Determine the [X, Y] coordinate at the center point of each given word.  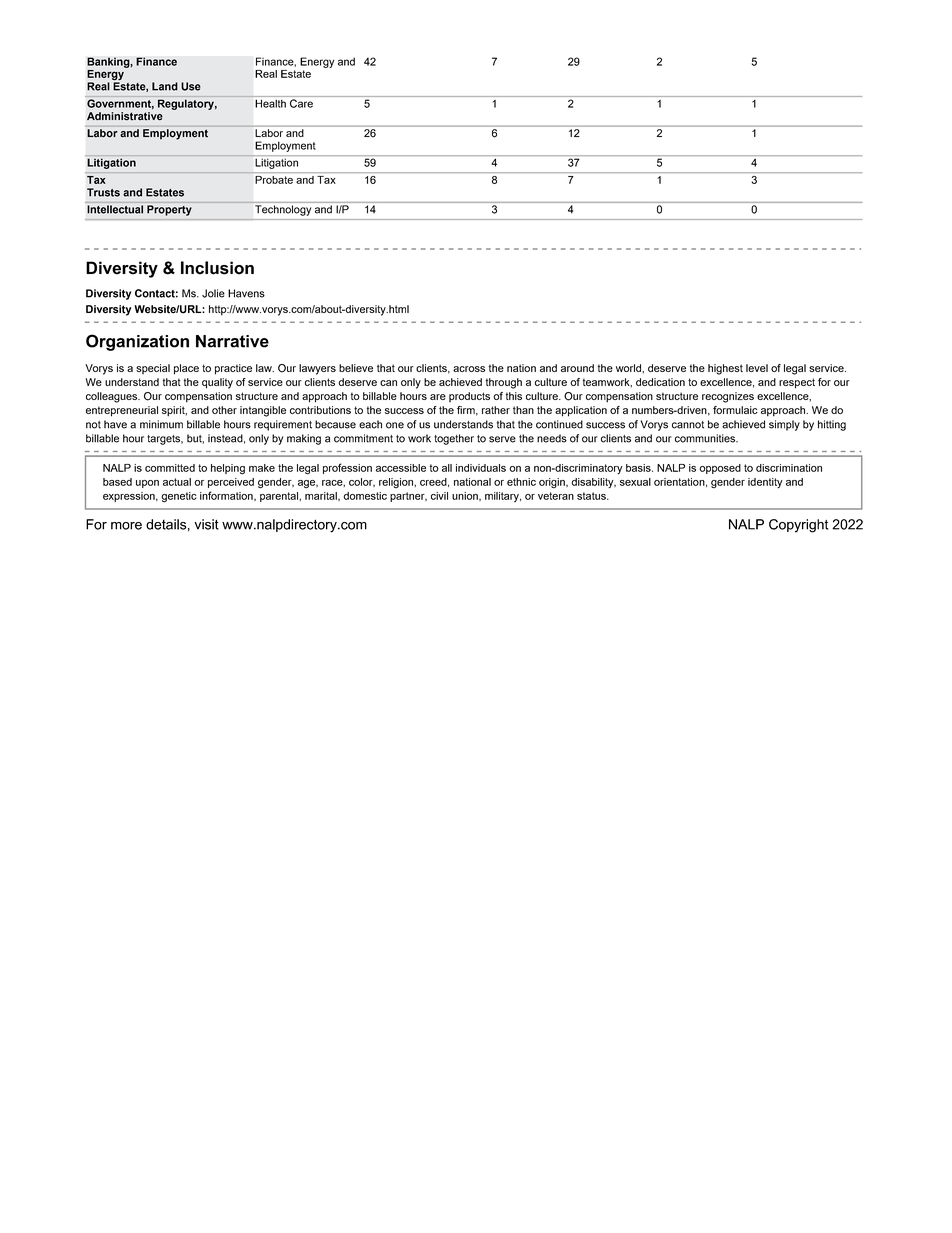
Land [165, 86]
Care [301, 103]
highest [725, 369]
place [186, 369]
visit [206, 524]
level [757, 368]
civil [439, 496]
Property [169, 210]
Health [270, 103]
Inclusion [217, 268]
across [469, 369]
